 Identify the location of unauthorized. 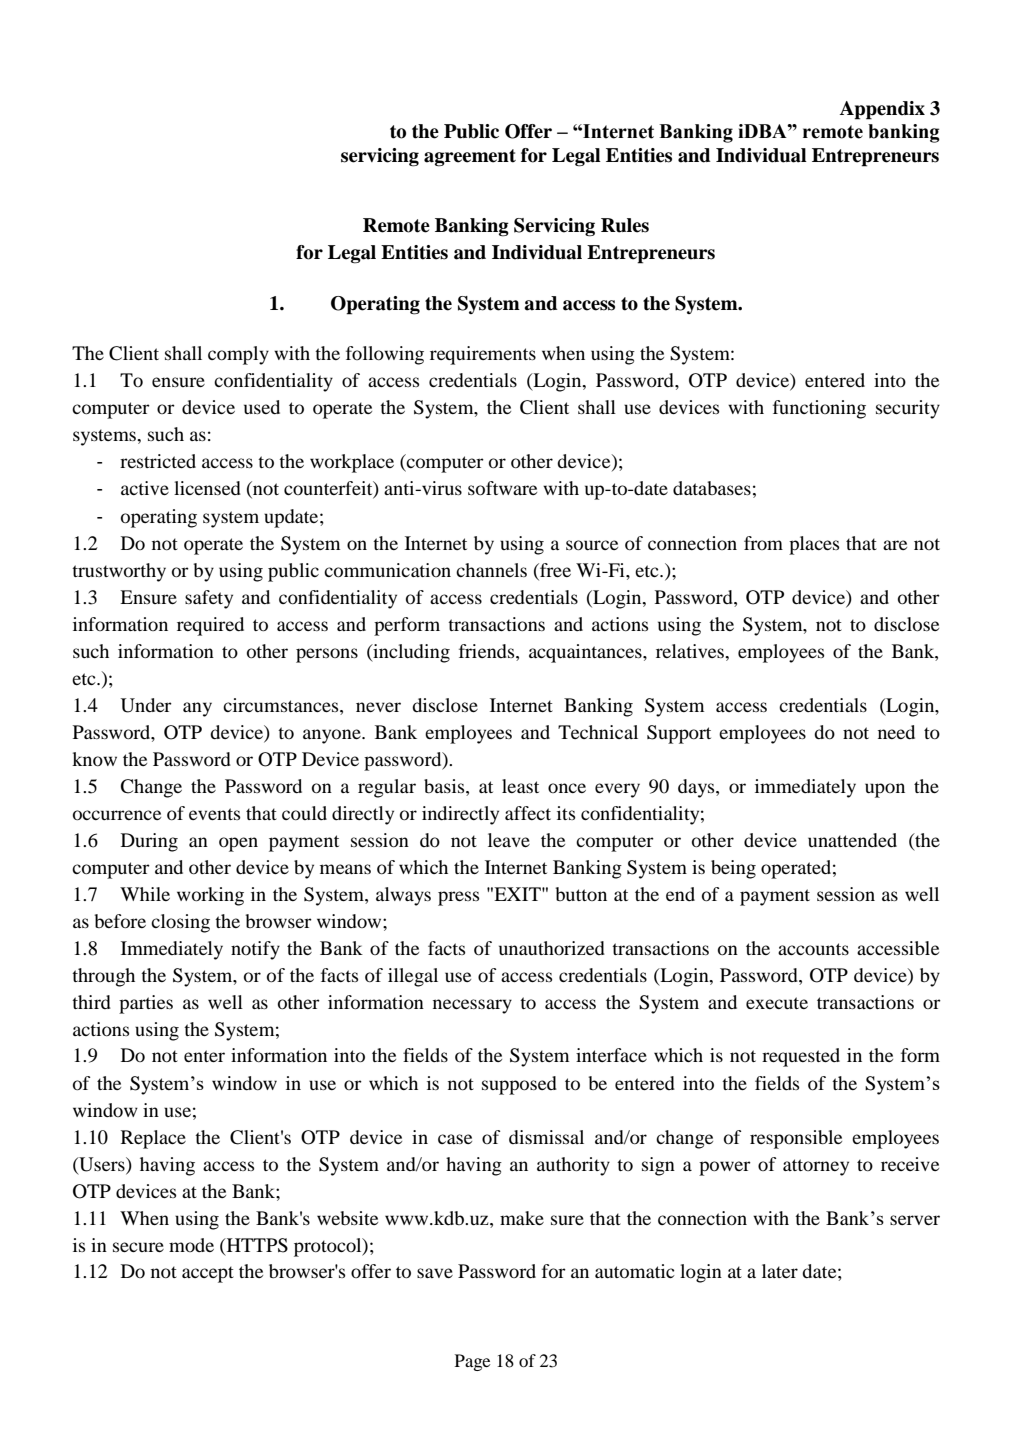
(552, 948).
